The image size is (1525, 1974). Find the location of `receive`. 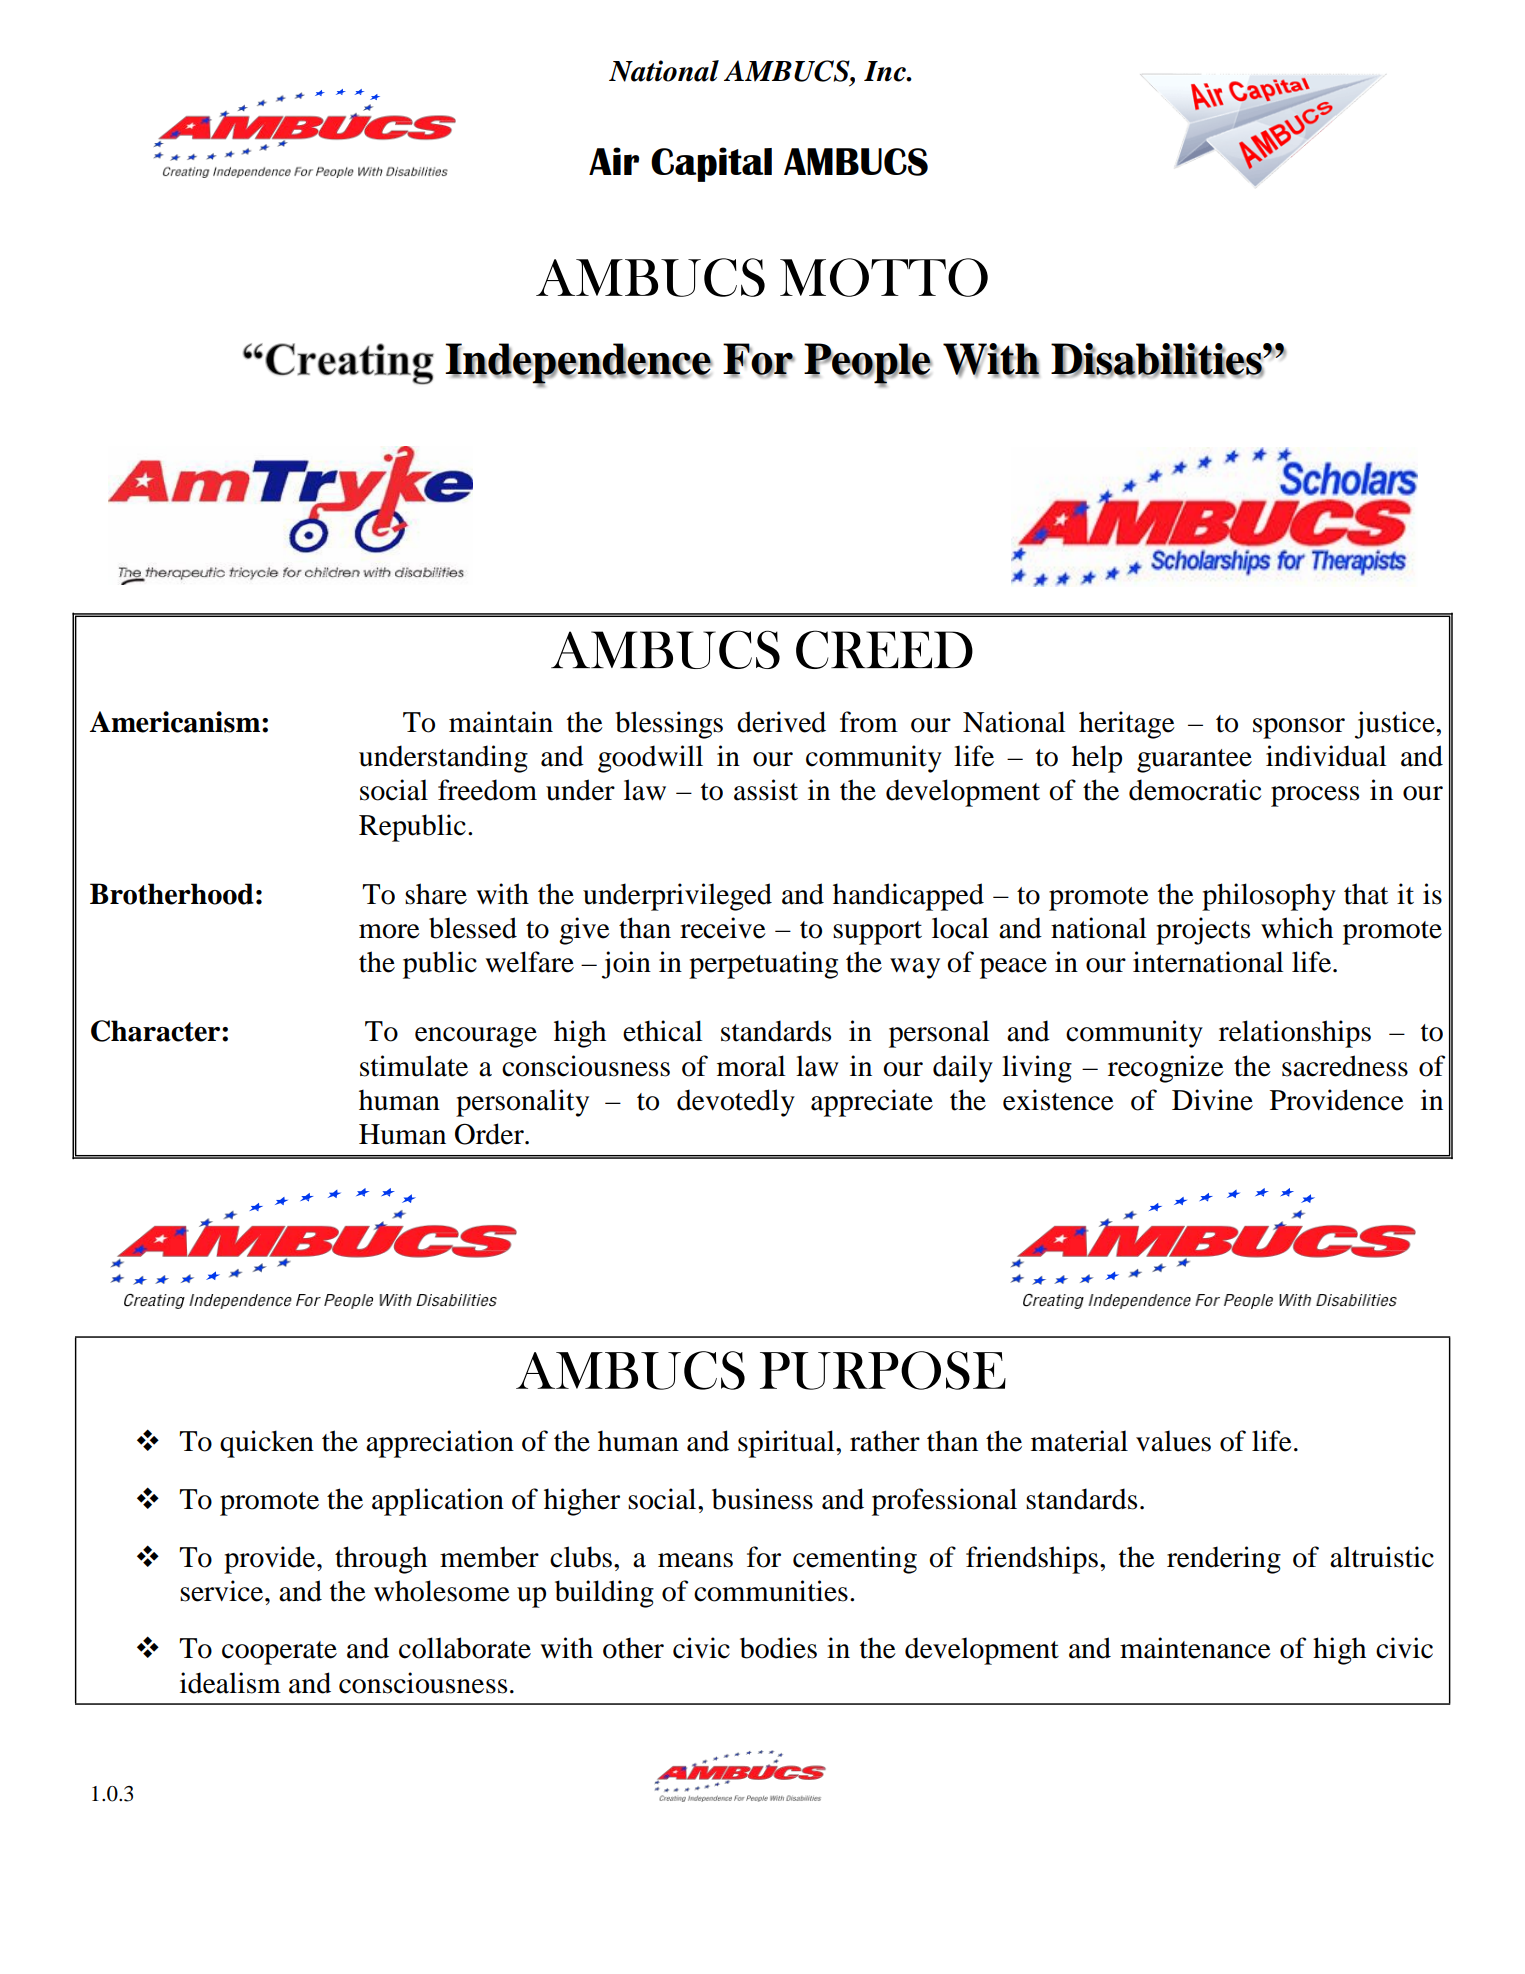

receive is located at coordinates (723, 928).
